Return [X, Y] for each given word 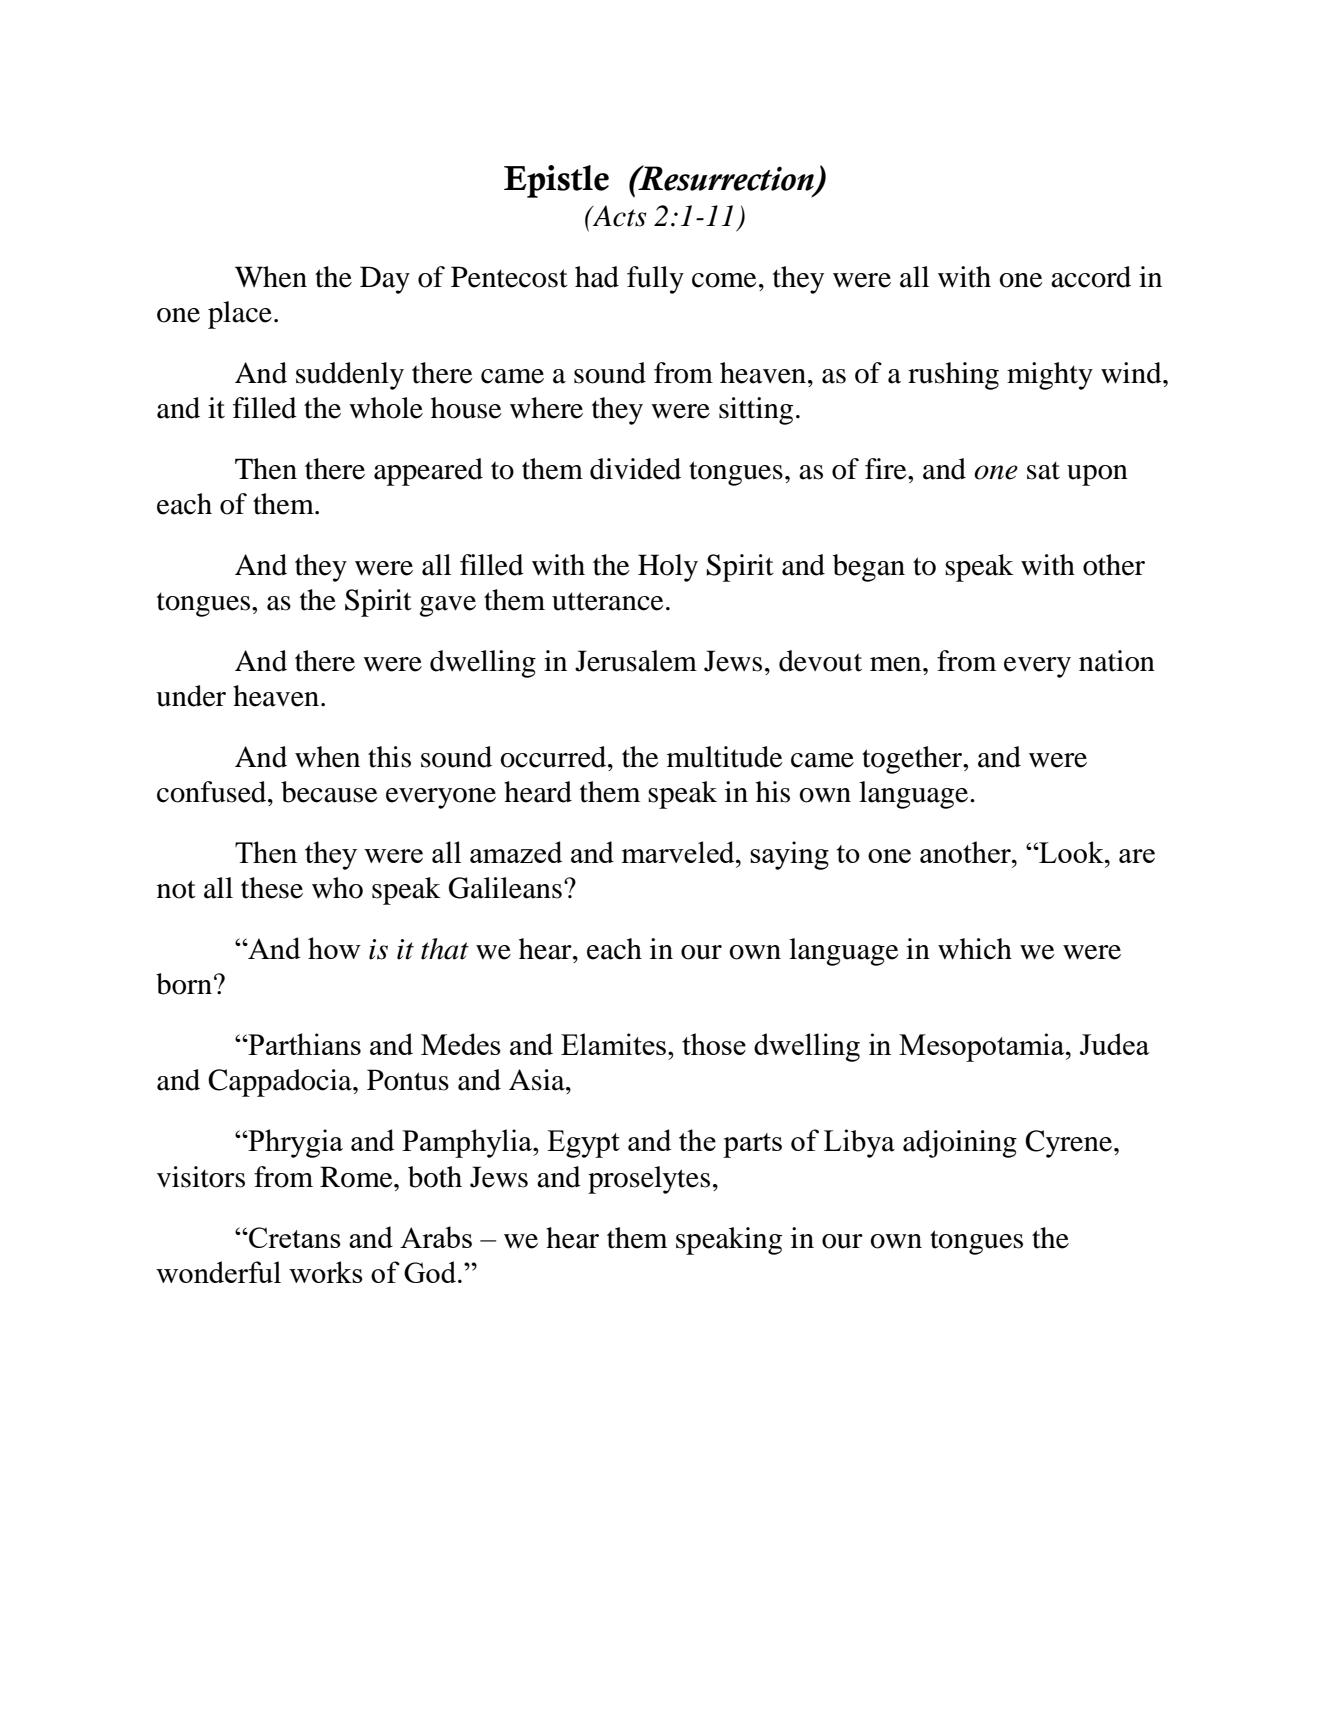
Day [385, 280]
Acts [618, 216]
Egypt [583, 1144]
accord [1091, 277]
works [326, 1272]
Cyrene [1070, 1144]
